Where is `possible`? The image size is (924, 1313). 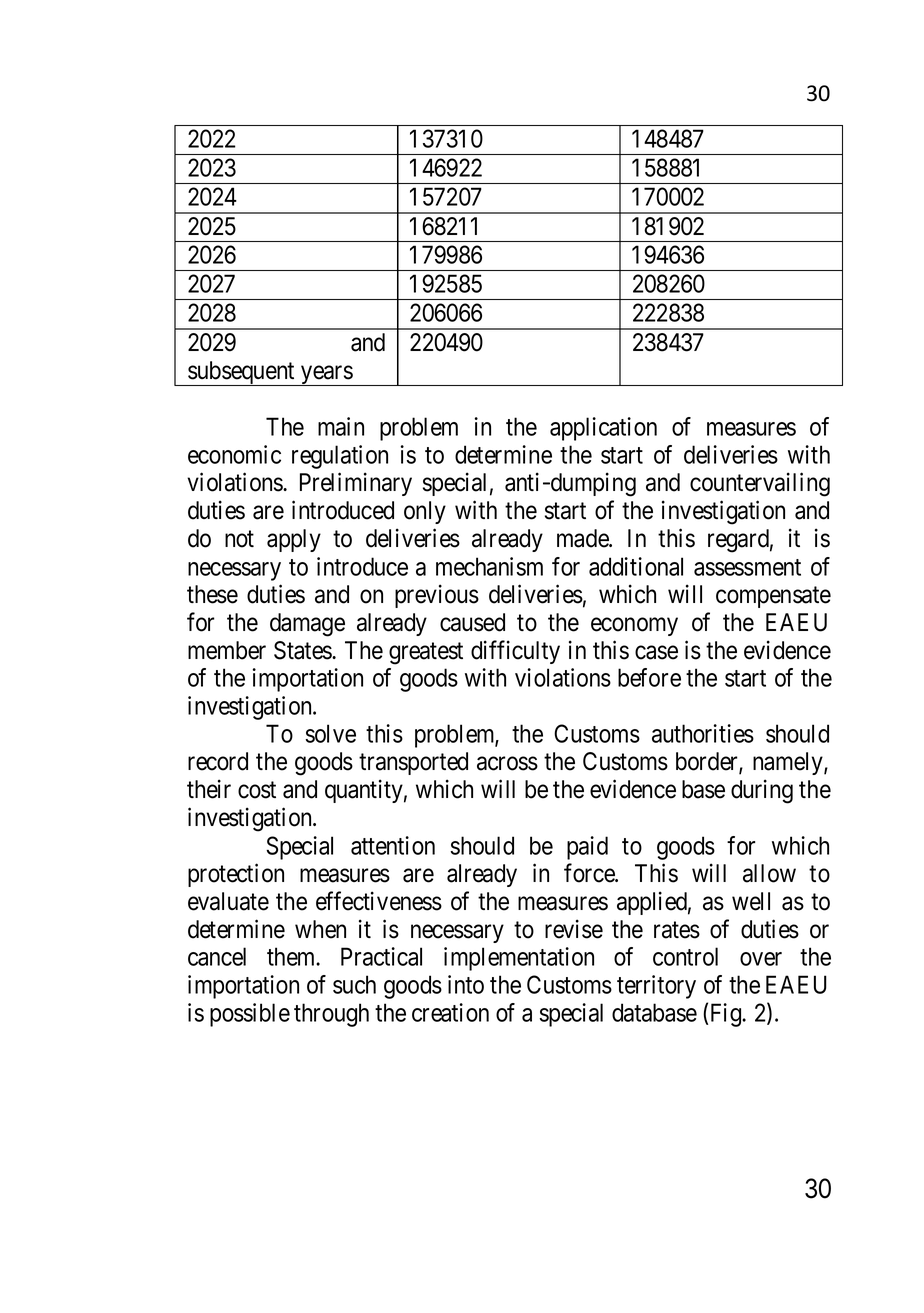
possible is located at coordinates (250, 1015).
